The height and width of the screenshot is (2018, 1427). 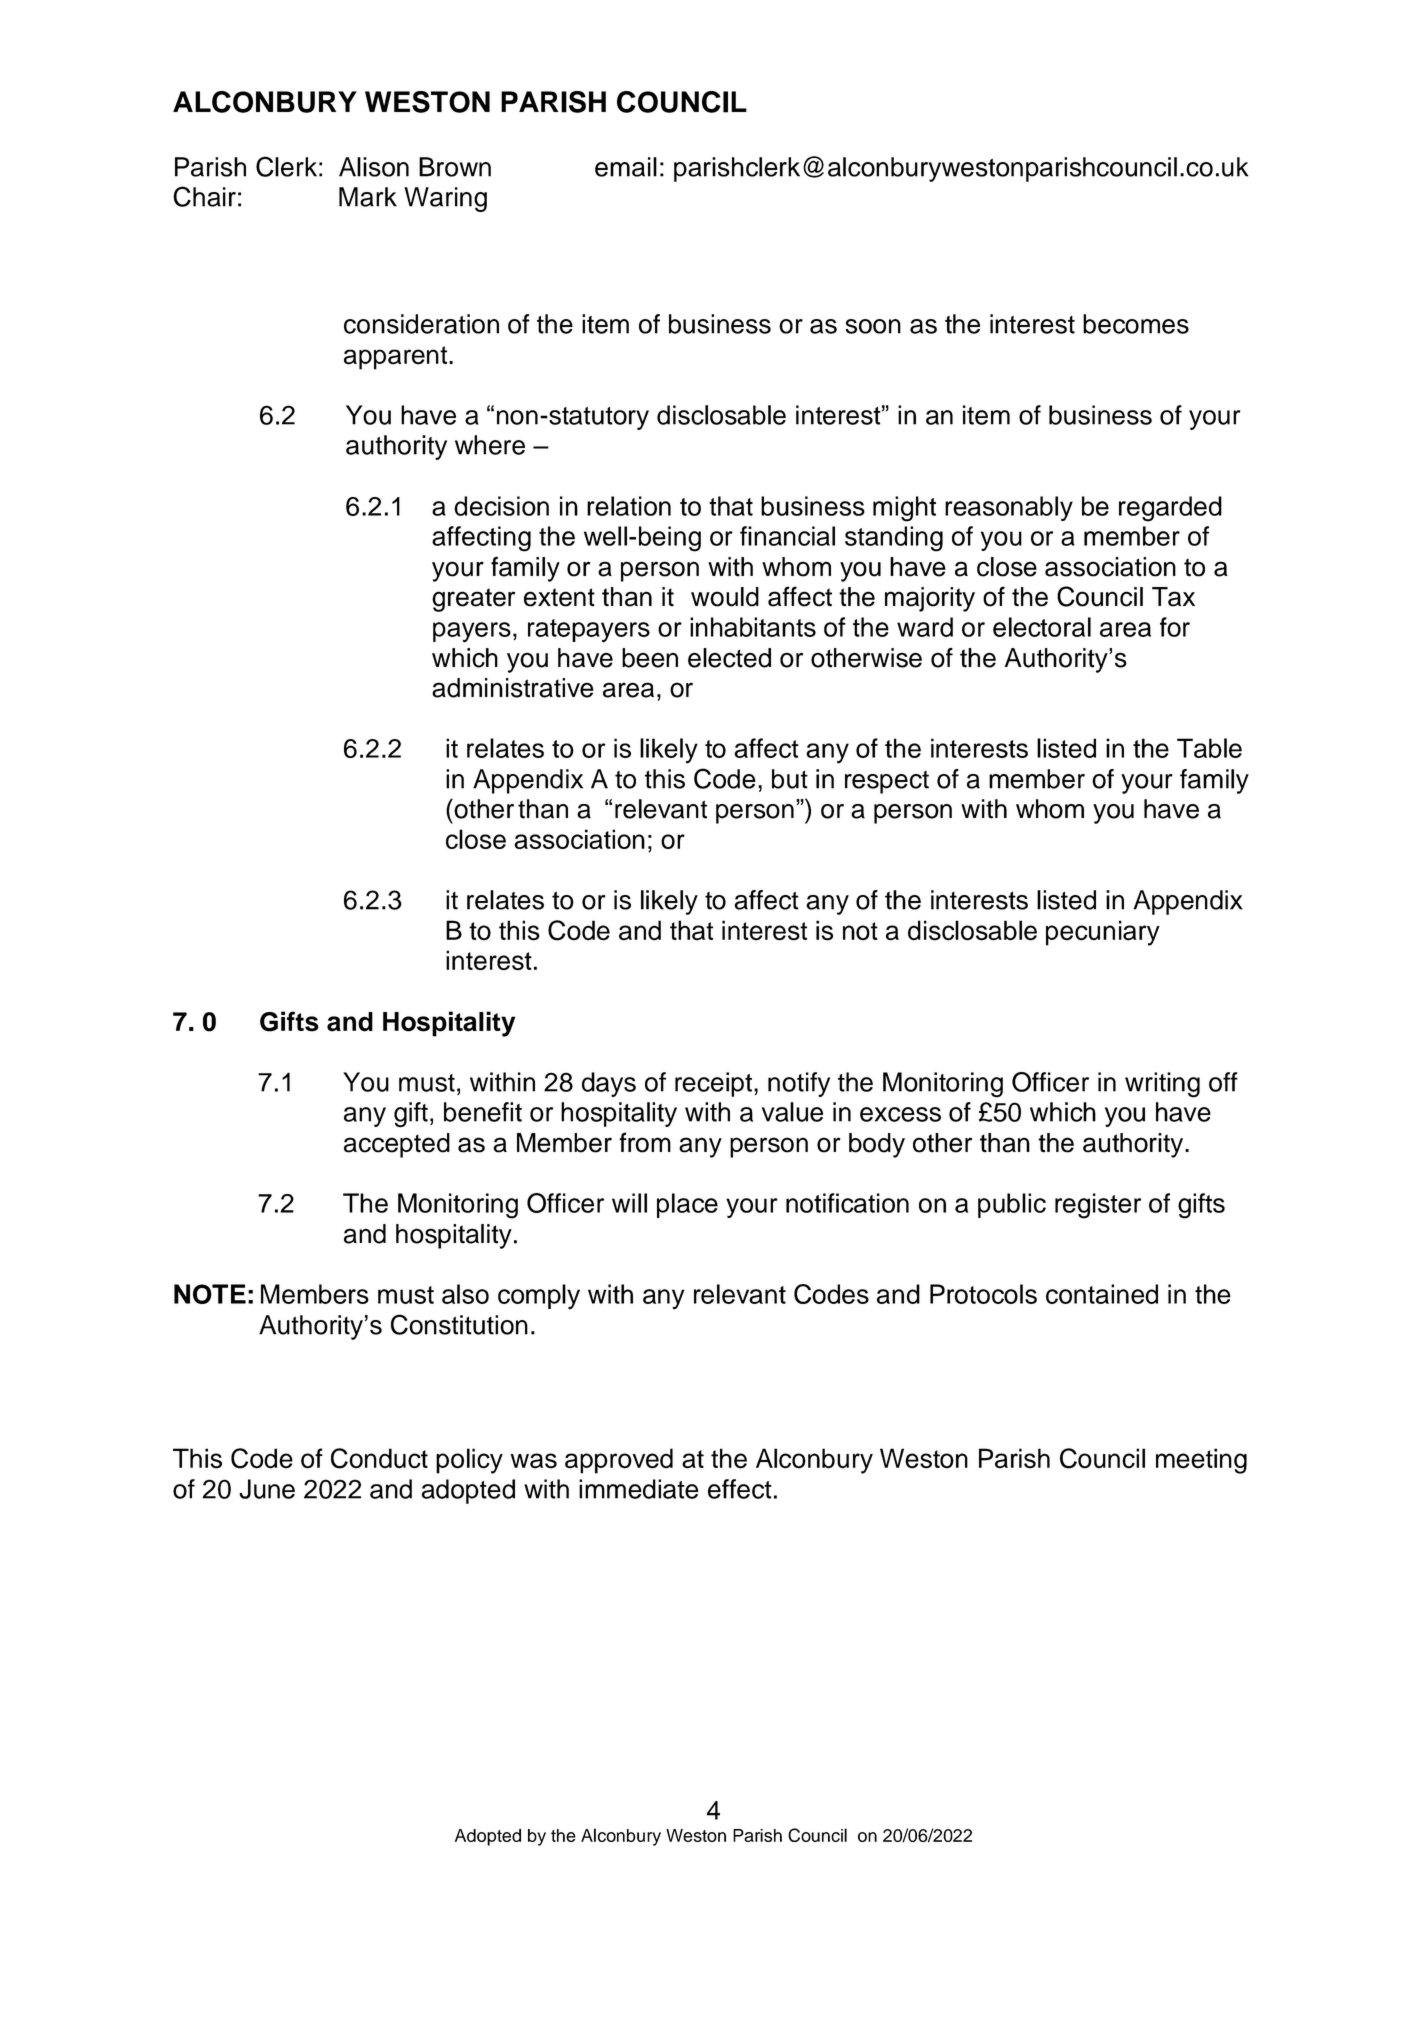 What do you see at coordinates (368, 197) in the screenshot?
I see `Mark` at bounding box center [368, 197].
